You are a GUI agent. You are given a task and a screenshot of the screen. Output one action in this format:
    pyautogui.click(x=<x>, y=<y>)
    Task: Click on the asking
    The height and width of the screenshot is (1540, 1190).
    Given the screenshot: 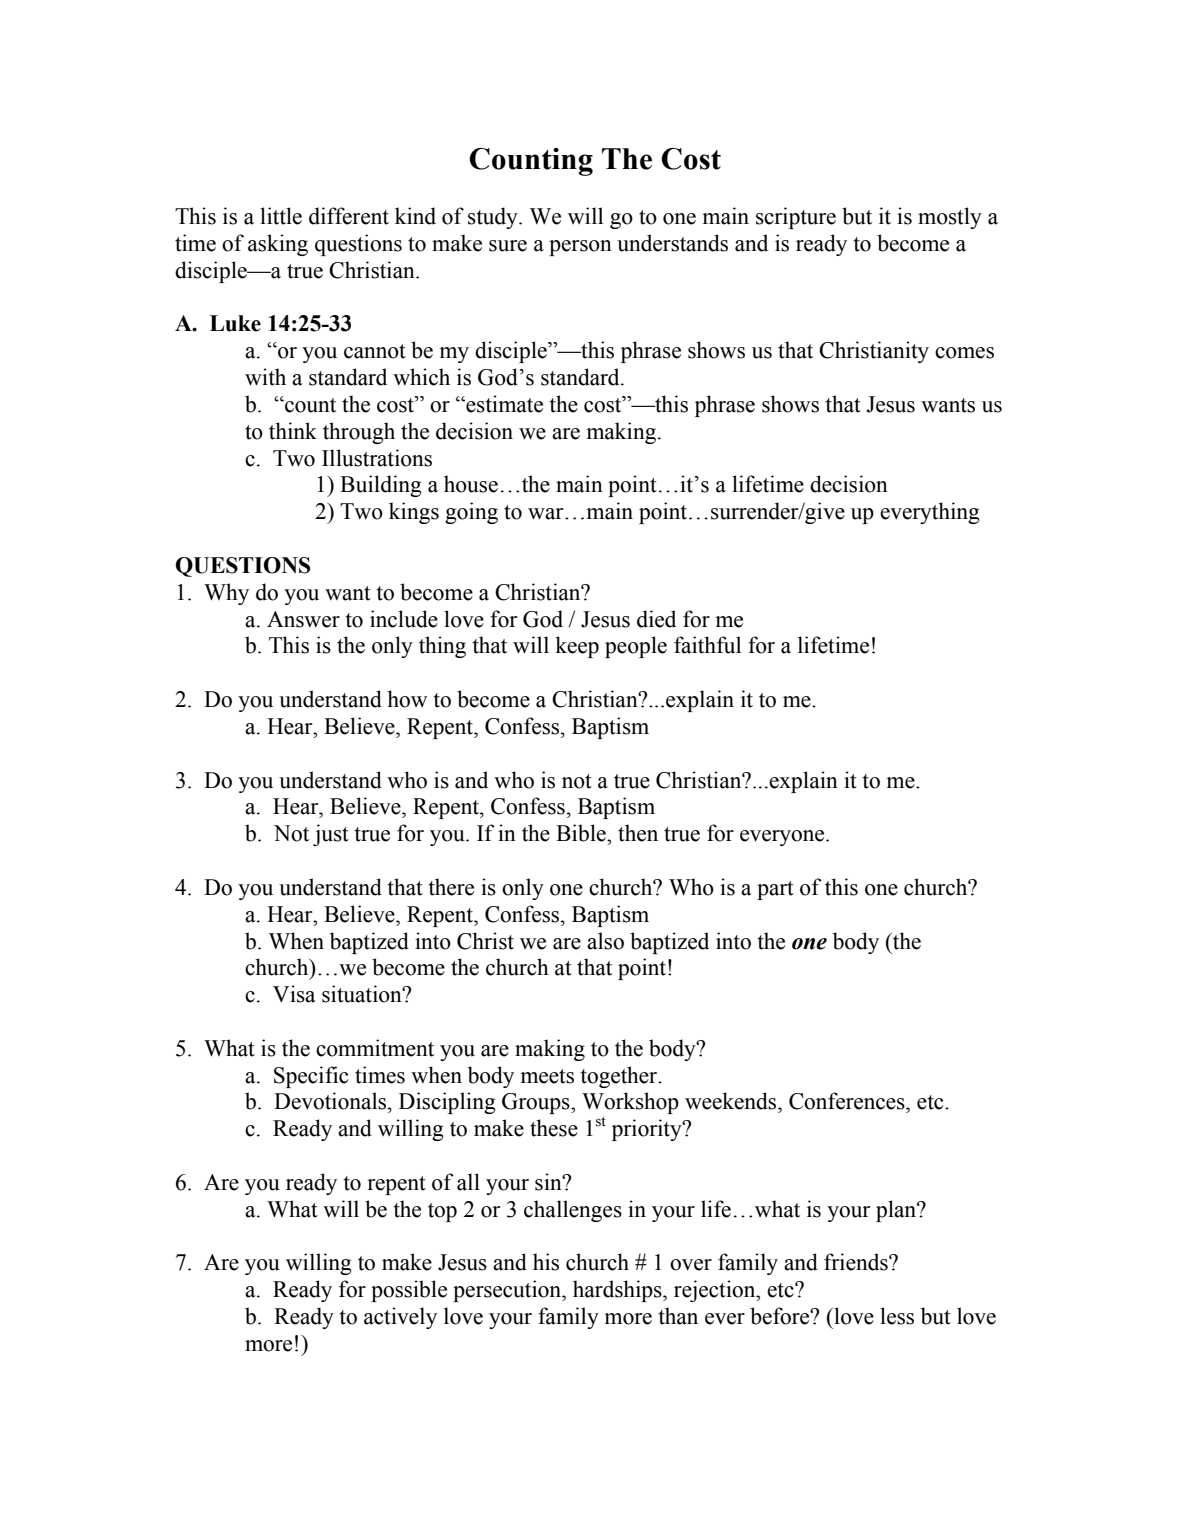 What is the action you would take?
    pyautogui.click(x=278, y=245)
